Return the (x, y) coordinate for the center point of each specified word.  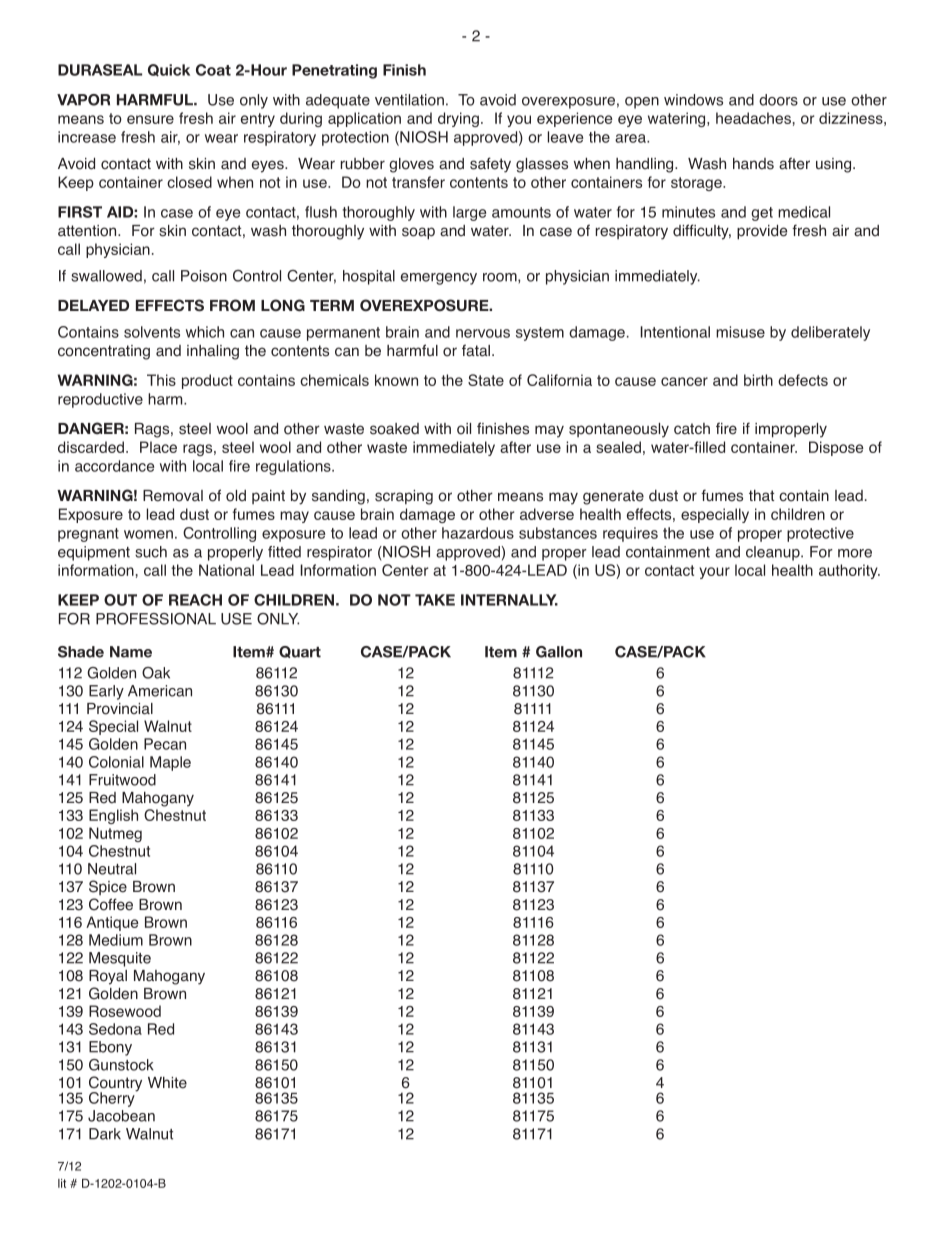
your (714, 573)
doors (778, 100)
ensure (150, 119)
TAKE (435, 600)
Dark (105, 1134)
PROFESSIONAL (156, 619)
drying (458, 119)
